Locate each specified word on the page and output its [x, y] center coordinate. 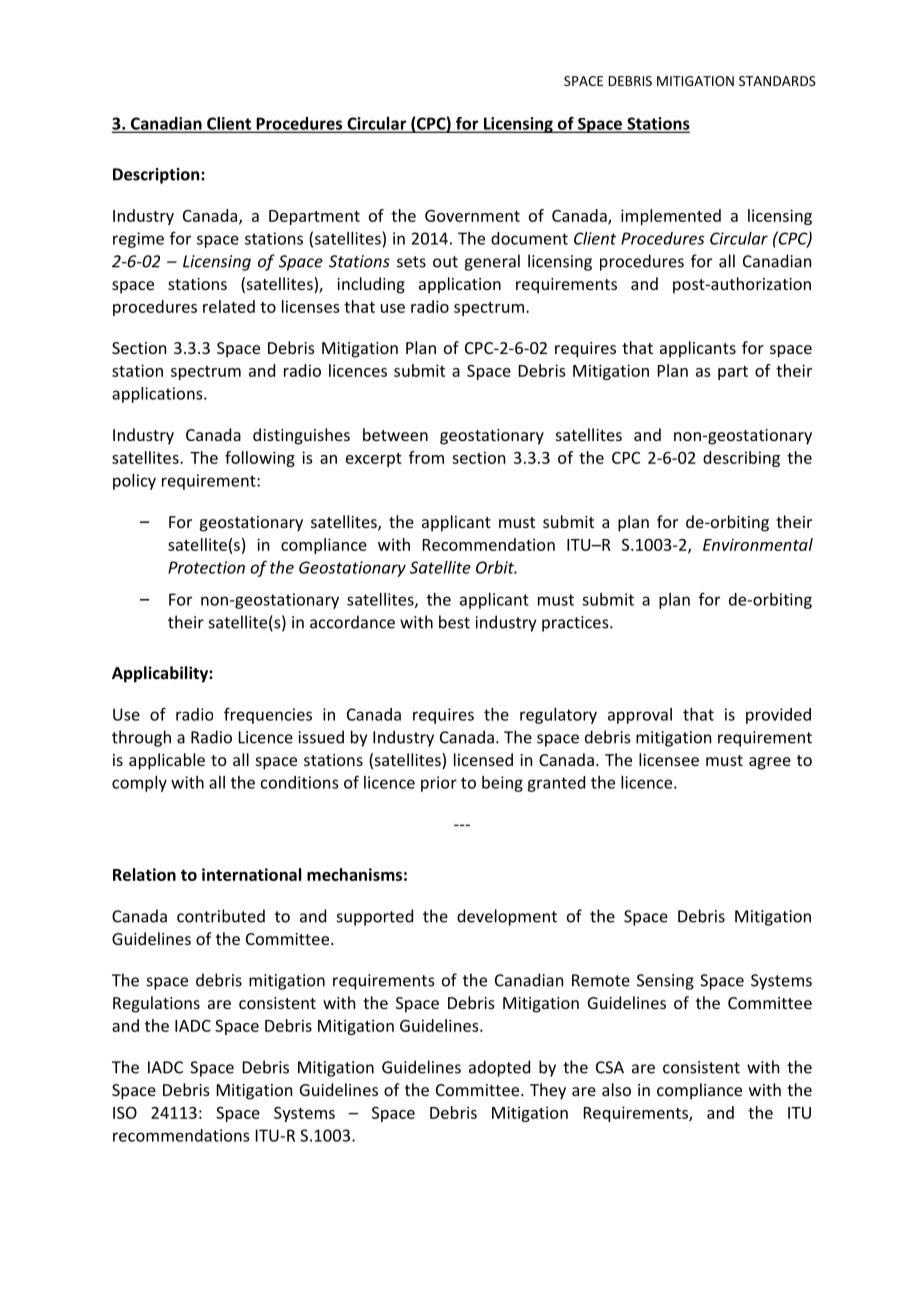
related [229, 306]
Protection [206, 567]
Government [472, 216]
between [395, 434]
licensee [669, 759]
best [454, 622]
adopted [499, 1068]
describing [741, 459]
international [251, 874]
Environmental [758, 544]
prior [439, 784]
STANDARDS [777, 81]
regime [138, 240]
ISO [125, 1113]
